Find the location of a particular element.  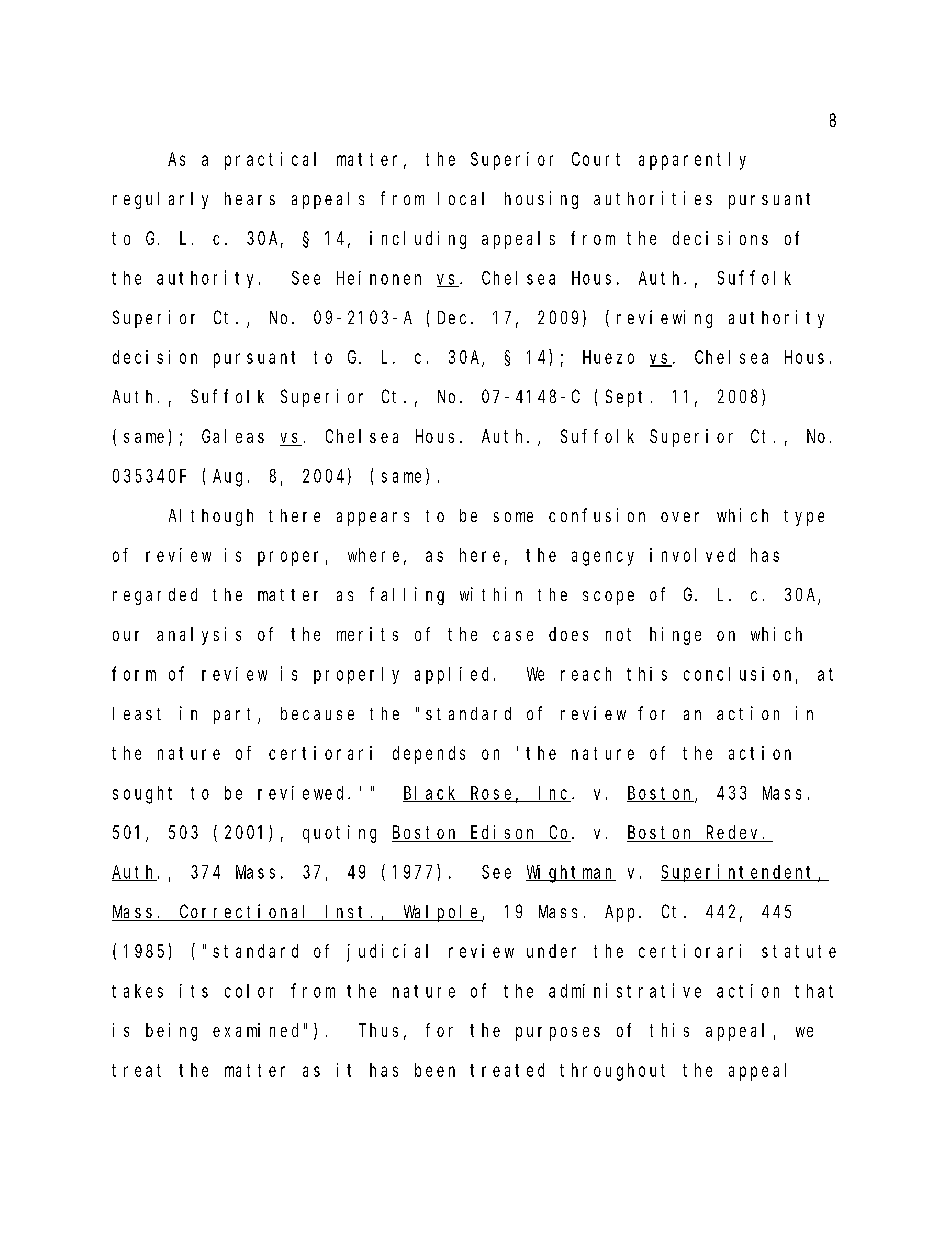

Although is located at coordinates (211, 517).
